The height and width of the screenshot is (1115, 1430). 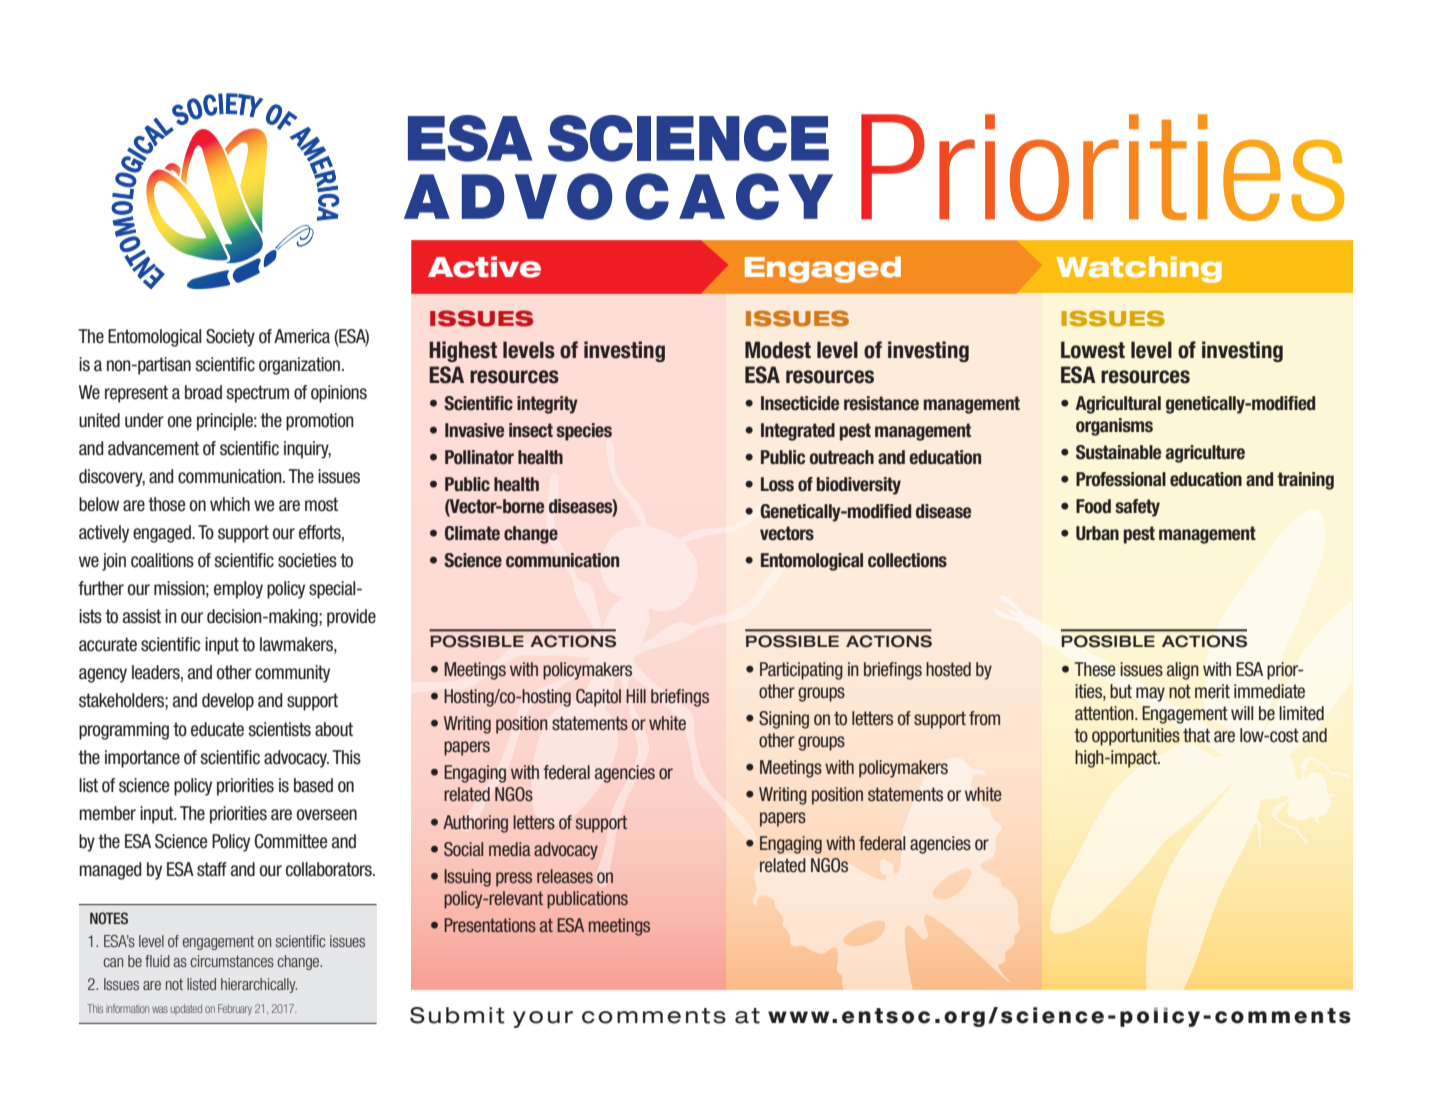 I want to click on advancement, so click(x=153, y=448).
